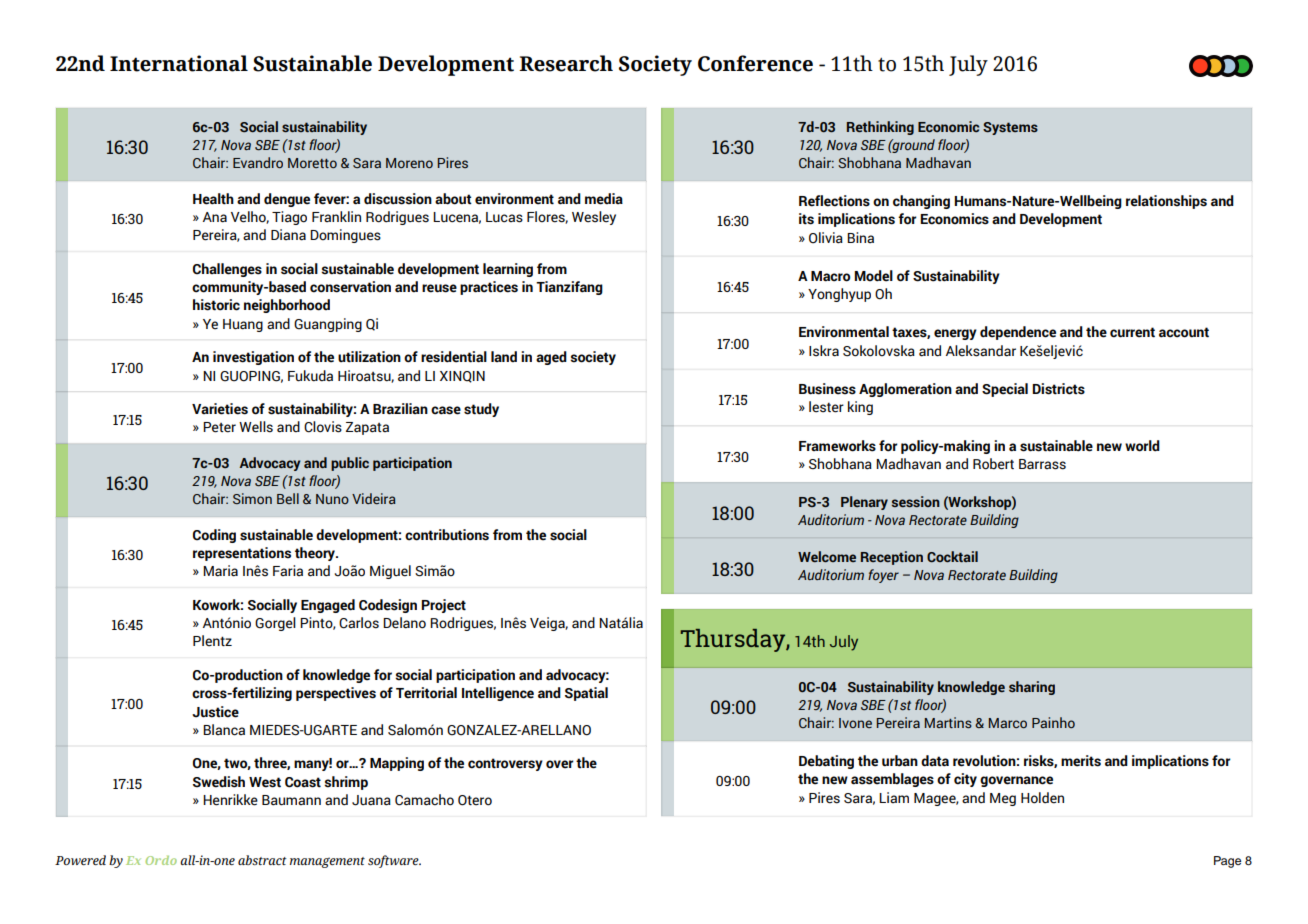  What do you see at coordinates (359, 623) in the screenshot?
I see `Carlos` at bounding box center [359, 623].
